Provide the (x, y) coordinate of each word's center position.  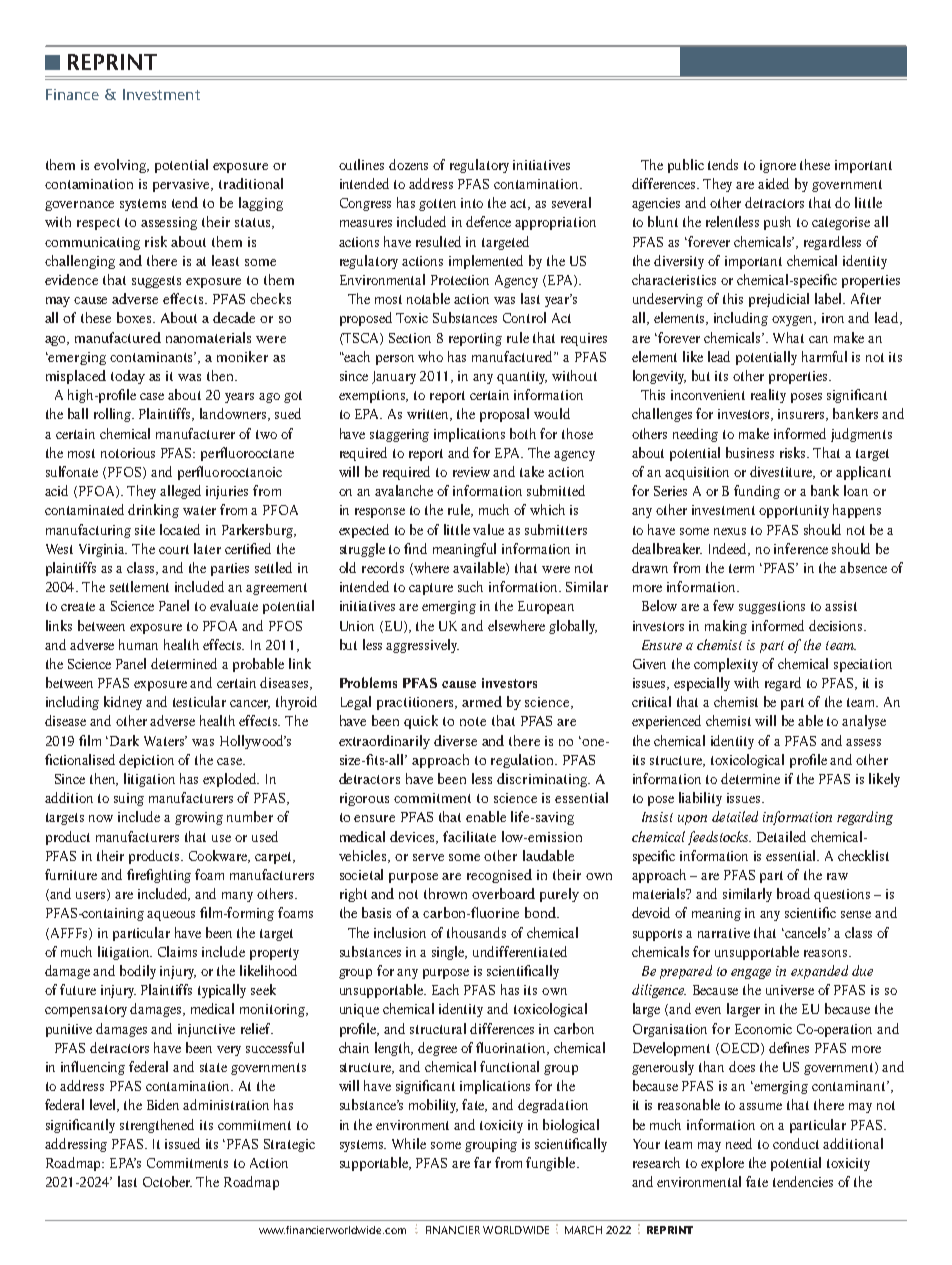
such (470, 586)
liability (700, 799)
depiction (146, 761)
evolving (121, 166)
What (788, 337)
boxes (135, 317)
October (167, 1181)
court (174, 549)
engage (751, 974)
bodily (138, 972)
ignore (778, 166)
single (449, 953)
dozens (408, 164)
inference (801, 548)
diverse (455, 740)
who (430, 356)
